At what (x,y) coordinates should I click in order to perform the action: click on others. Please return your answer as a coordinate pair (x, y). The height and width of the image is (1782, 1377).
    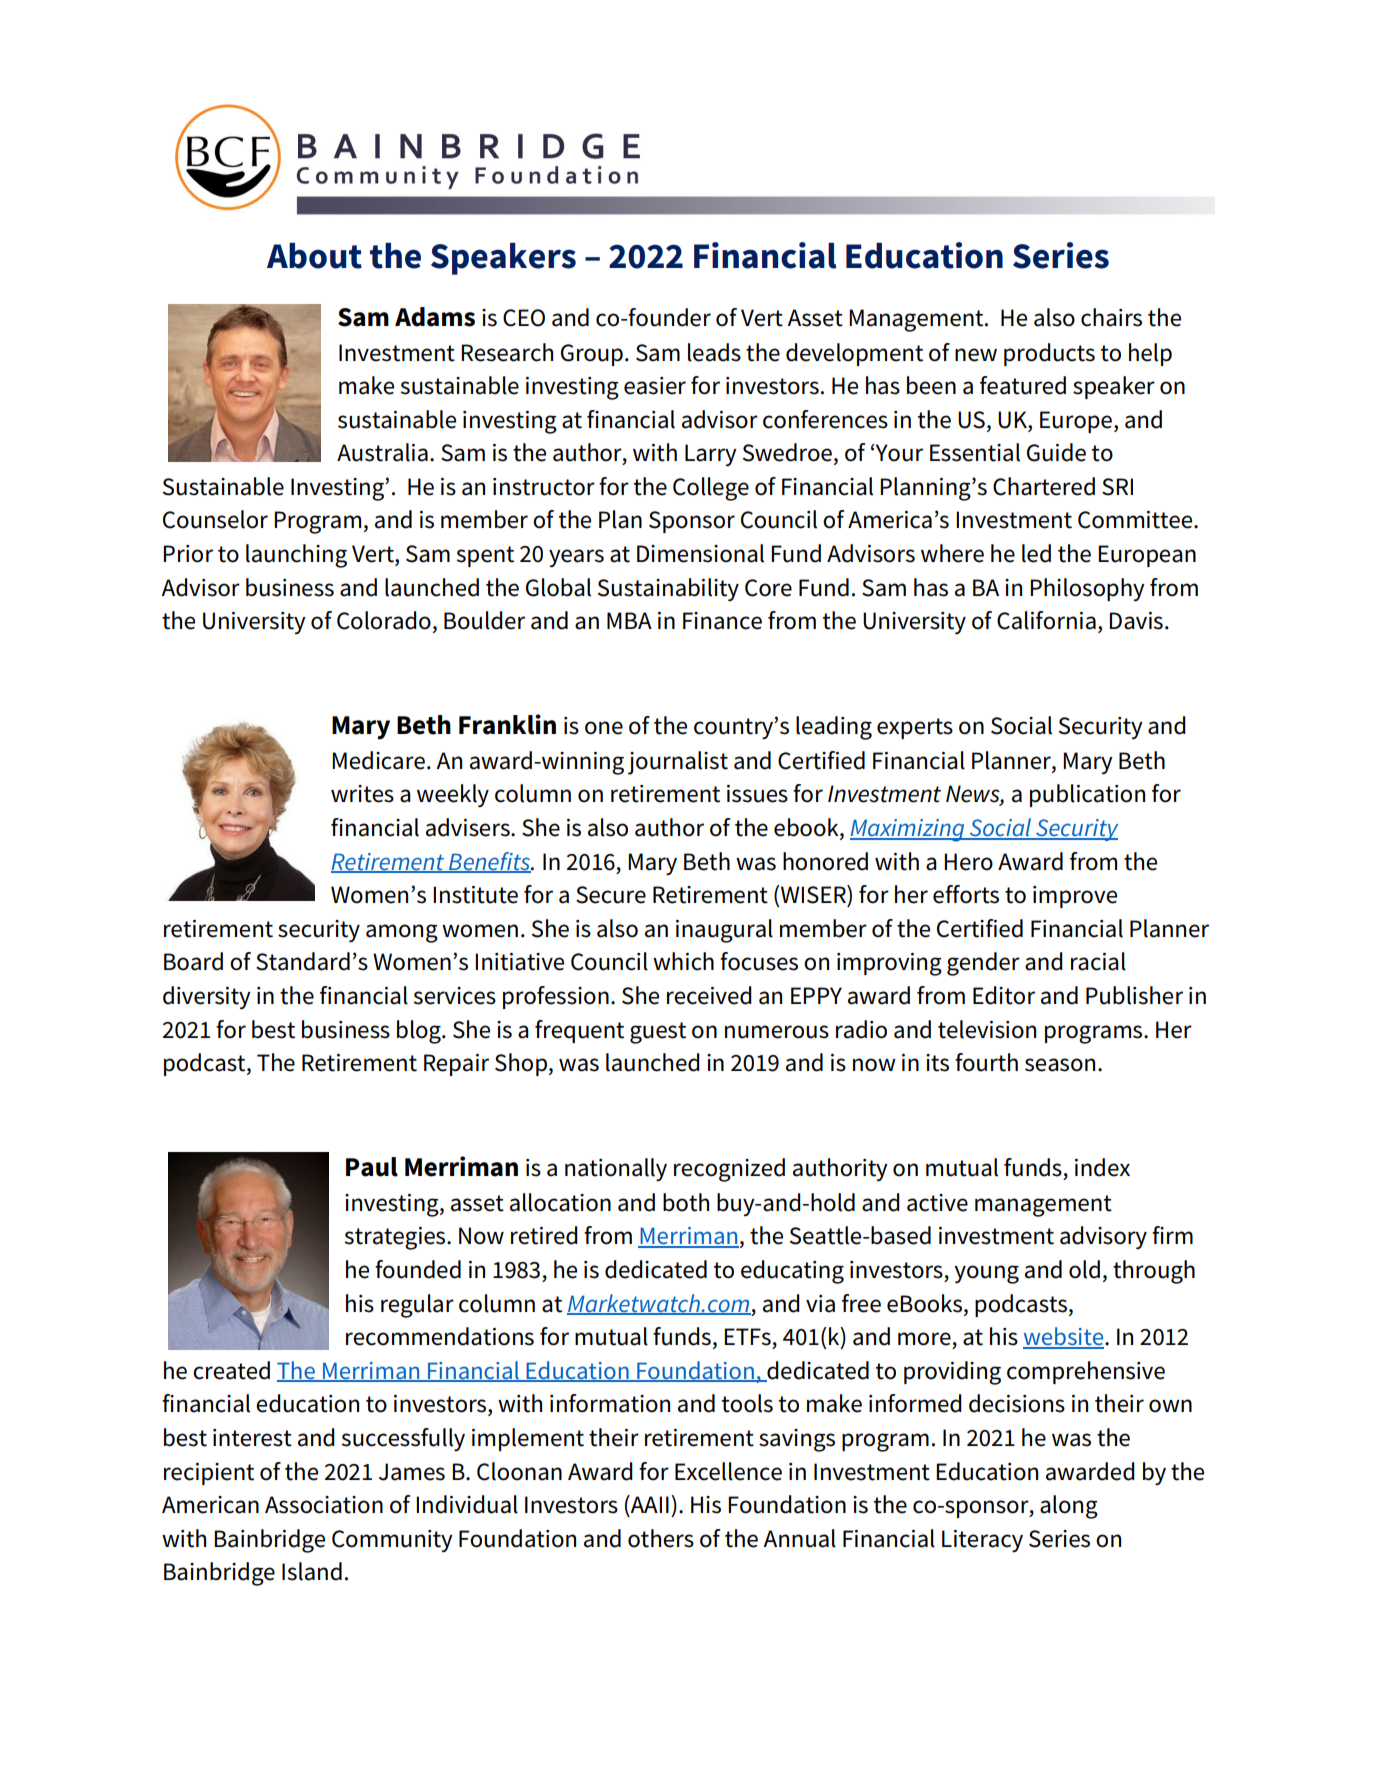
    Looking at the image, I should click on (661, 1538).
